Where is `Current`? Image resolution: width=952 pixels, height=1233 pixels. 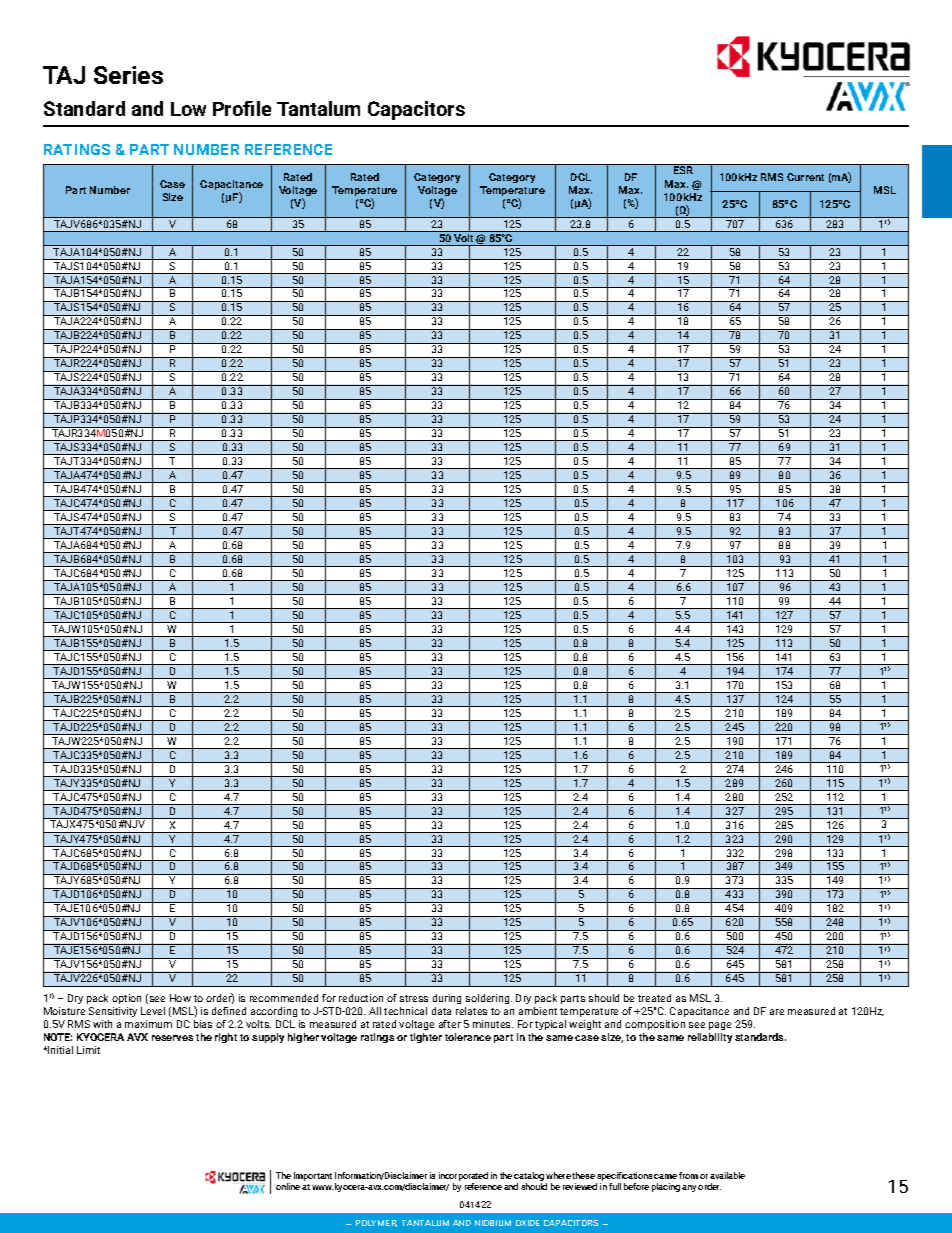 Current is located at coordinates (805, 177).
